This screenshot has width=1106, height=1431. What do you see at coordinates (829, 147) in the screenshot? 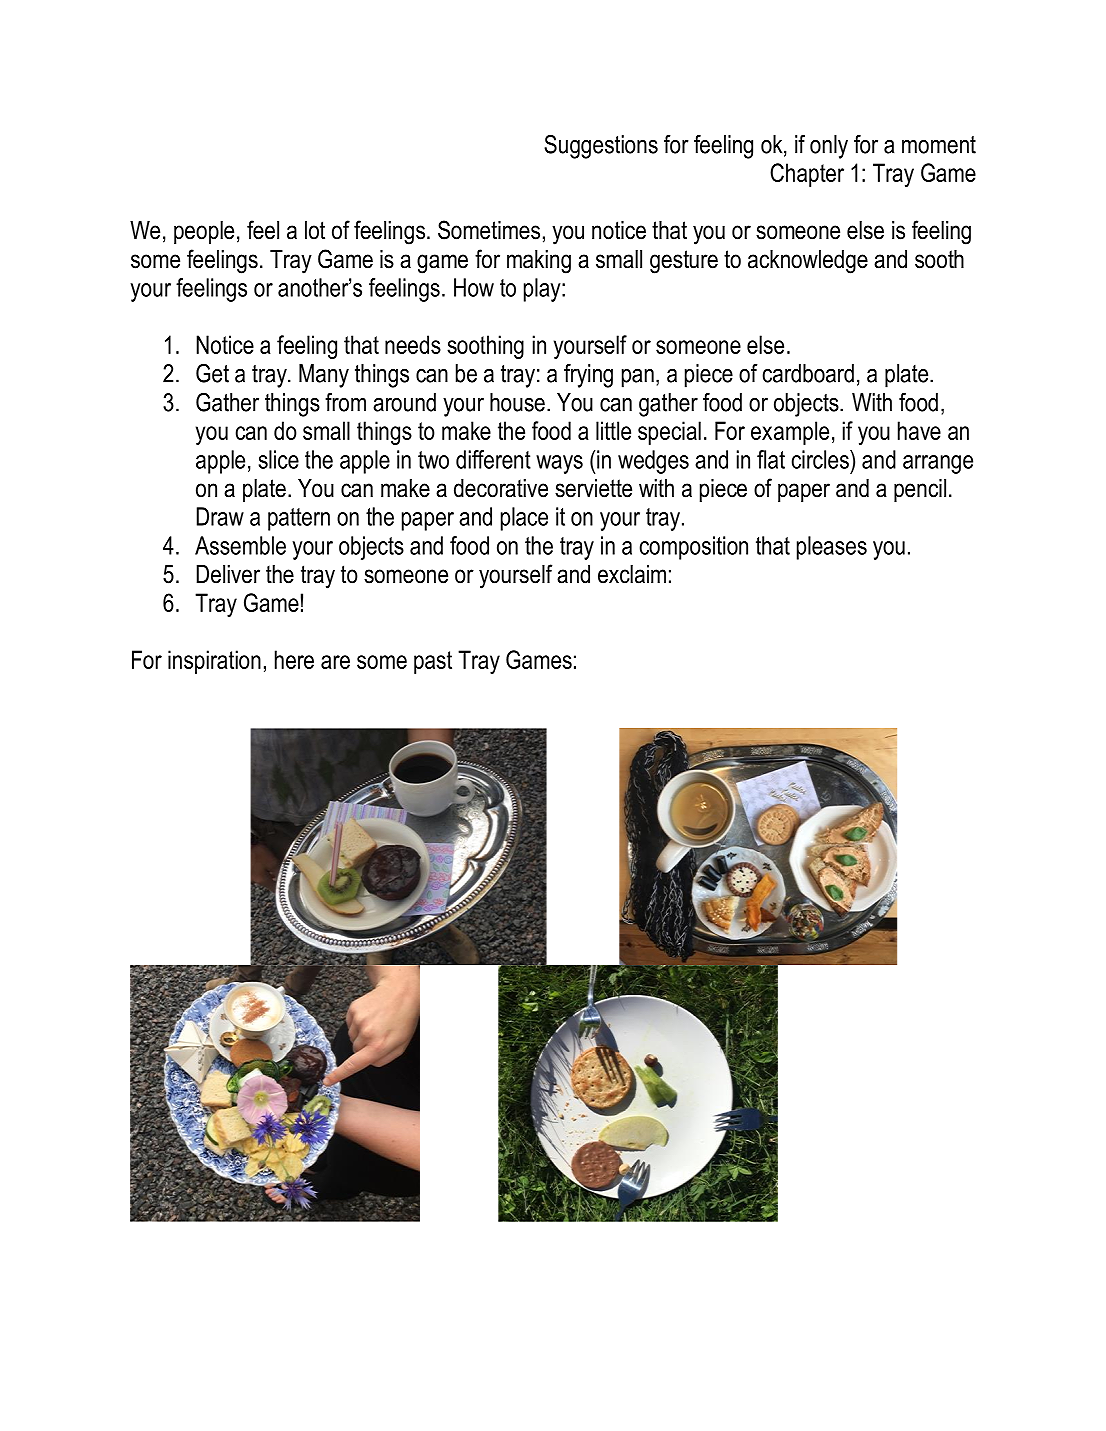
I see `only` at bounding box center [829, 147].
